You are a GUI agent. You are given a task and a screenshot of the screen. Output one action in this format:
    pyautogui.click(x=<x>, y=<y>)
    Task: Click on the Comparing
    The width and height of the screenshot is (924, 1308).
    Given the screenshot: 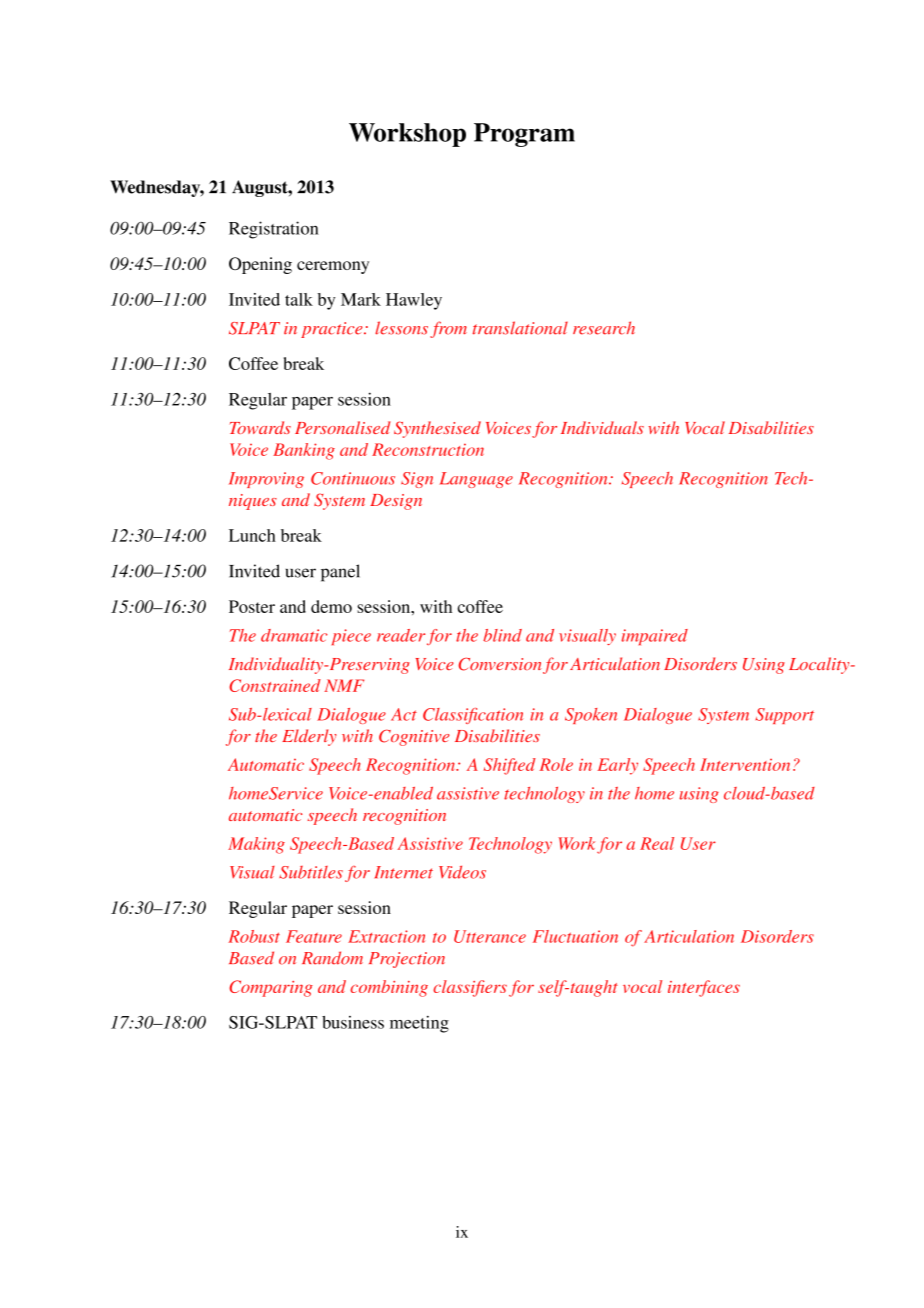 What is the action you would take?
    pyautogui.click(x=271, y=988)
